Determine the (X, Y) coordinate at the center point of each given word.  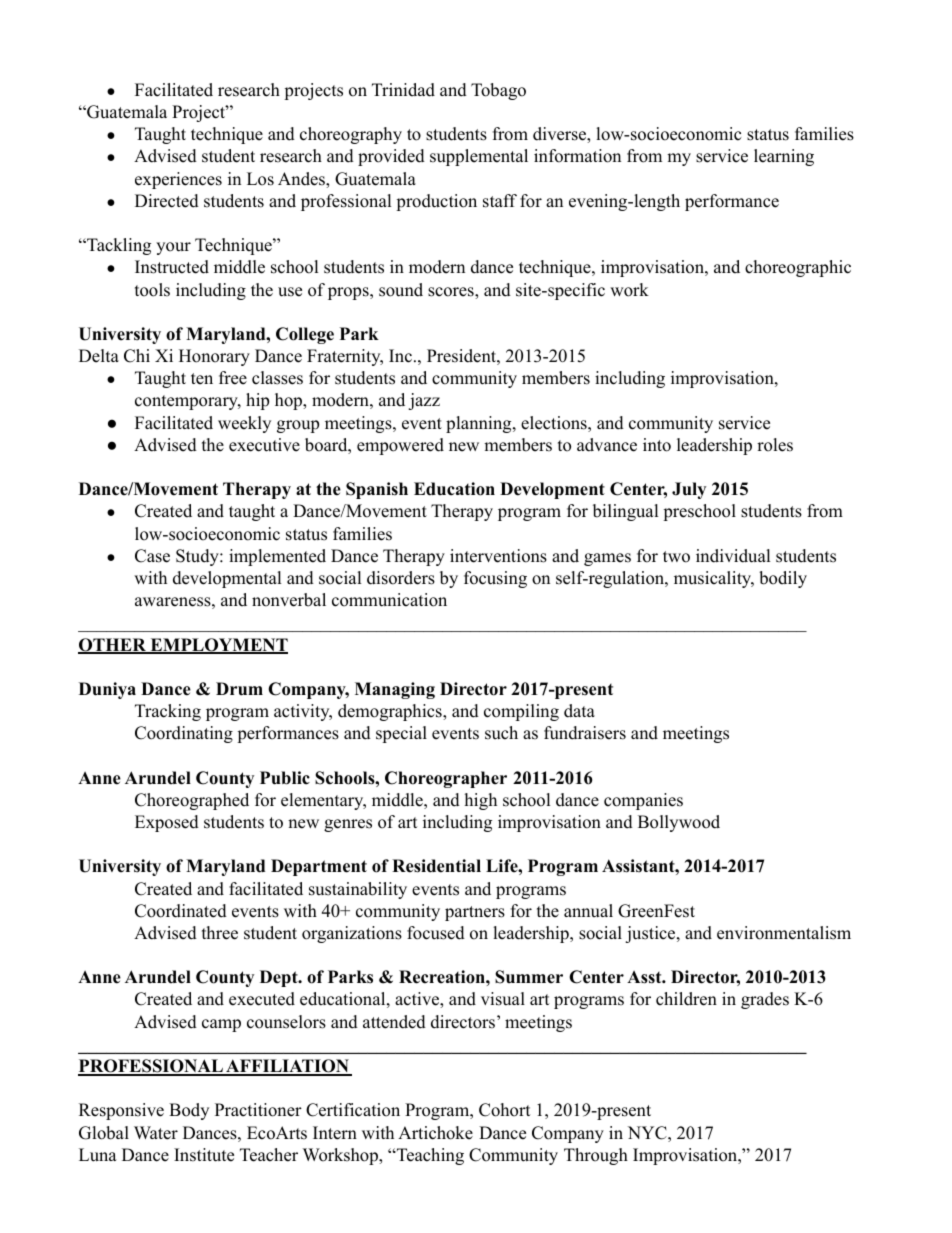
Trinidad (403, 90)
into (657, 445)
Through (596, 1156)
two (676, 557)
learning (784, 157)
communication (389, 600)
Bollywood (679, 823)
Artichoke (435, 1133)
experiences (178, 180)
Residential (436, 866)
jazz (424, 401)
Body (189, 1111)
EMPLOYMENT (218, 646)
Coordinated (181, 911)
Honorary (214, 357)
